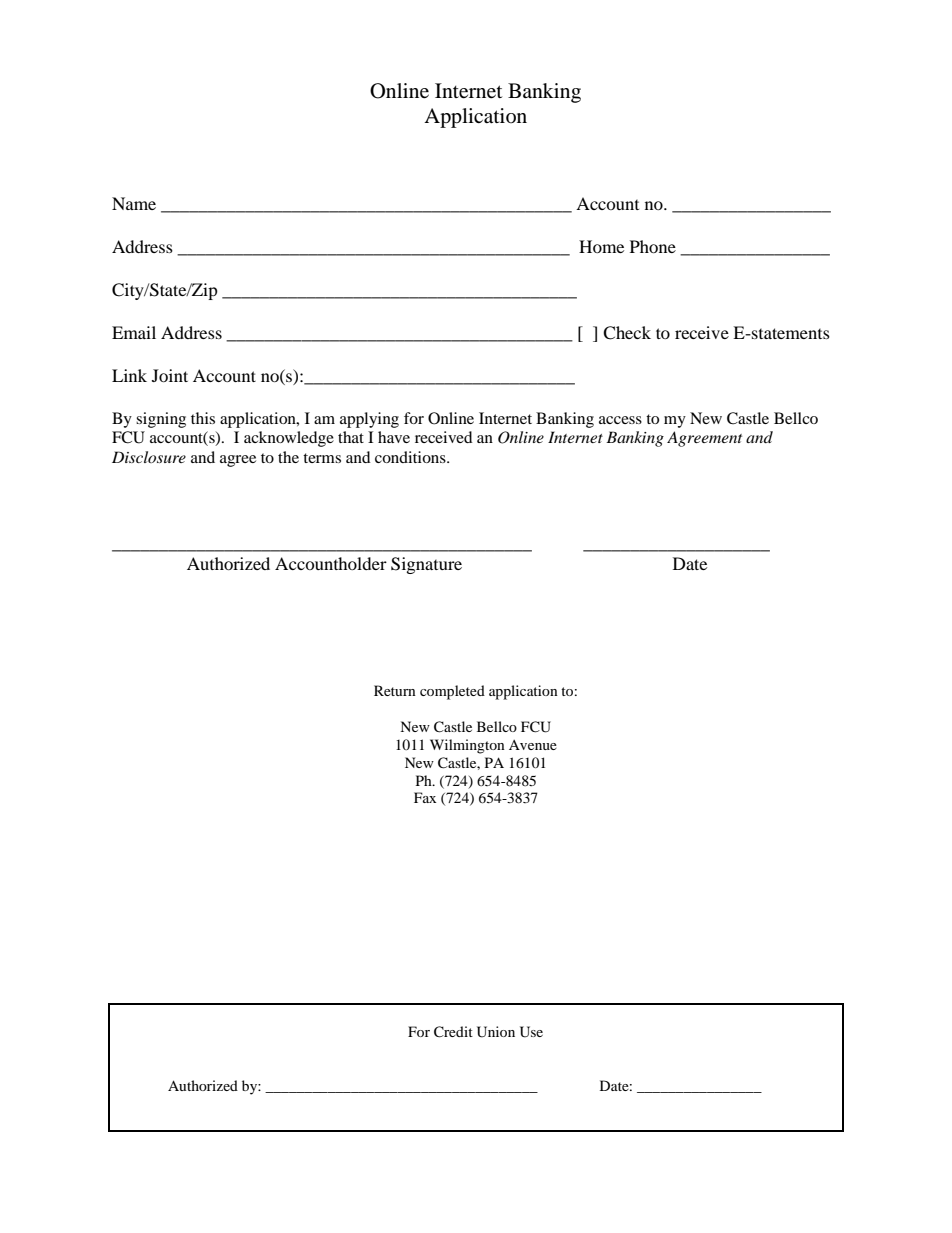 The width and height of the image is (952, 1233). What do you see at coordinates (601, 246) in the image?
I see `Home` at bounding box center [601, 246].
